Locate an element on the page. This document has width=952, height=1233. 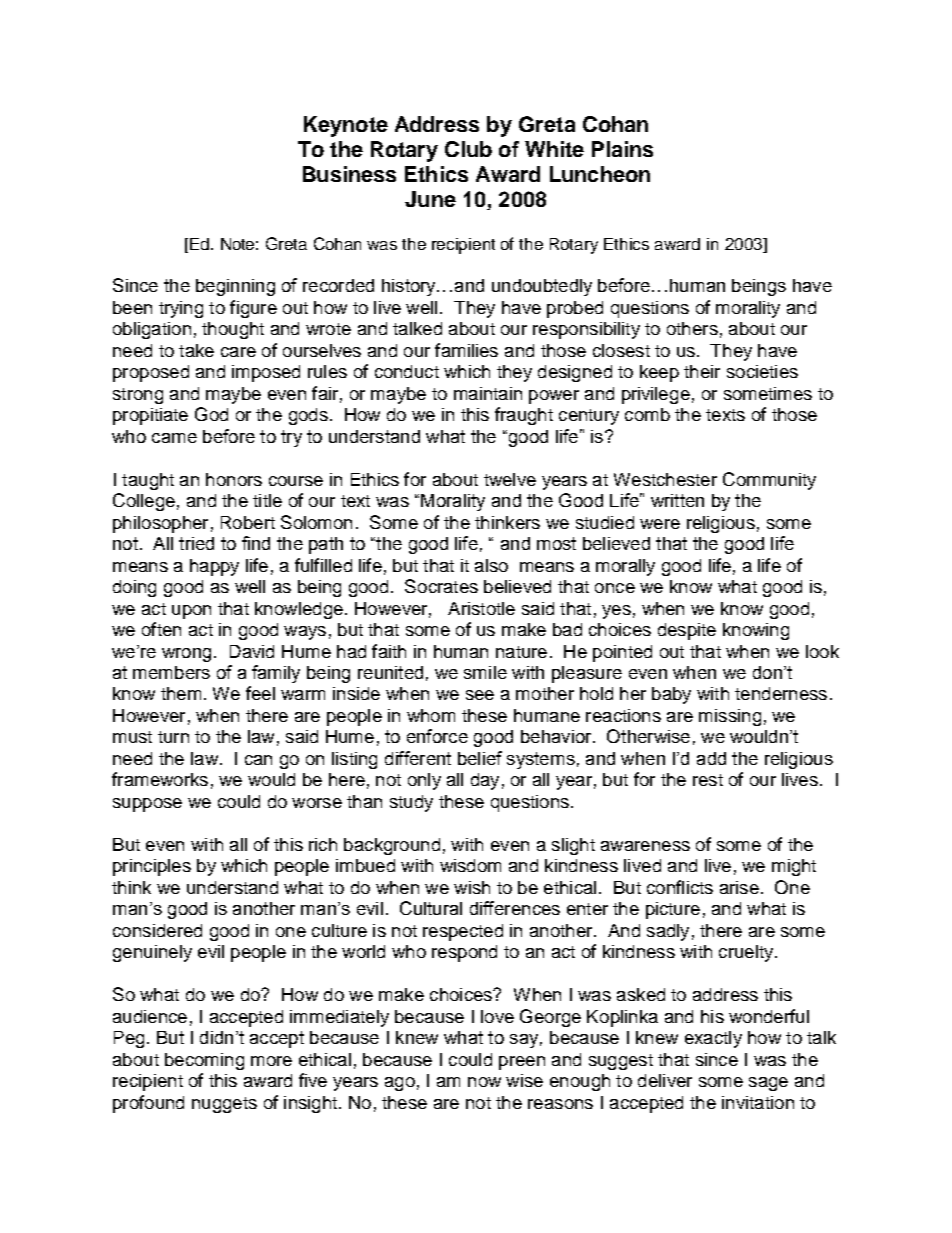
day is located at coordinates (485, 781).
